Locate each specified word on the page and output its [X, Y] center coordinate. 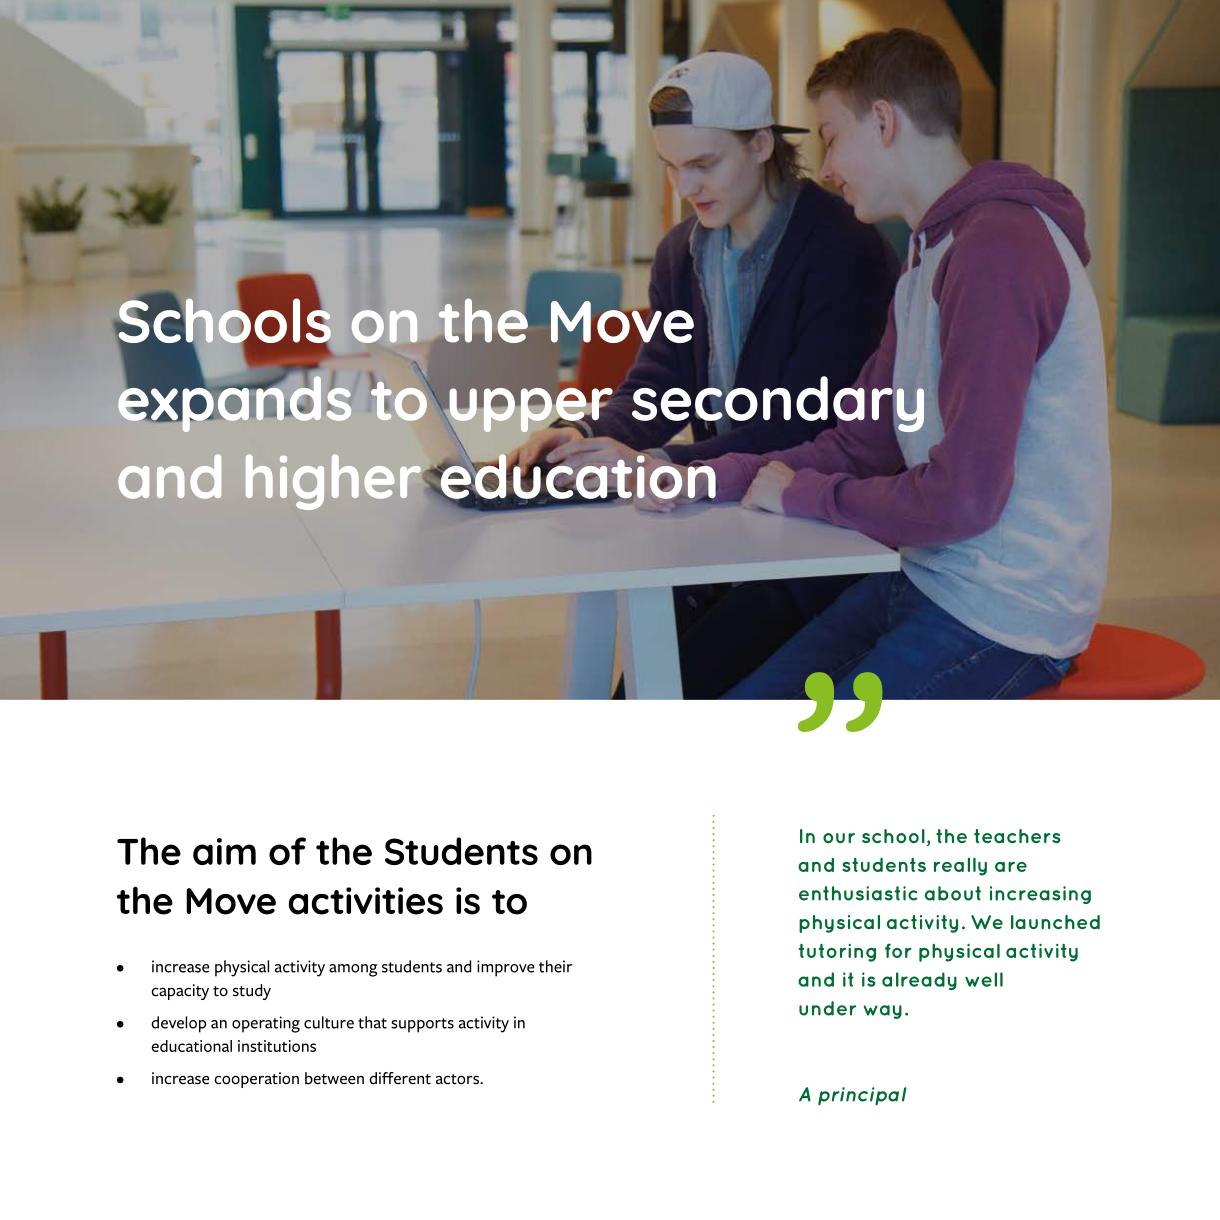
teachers [1017, 836]
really [960, 866]
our [839, 838]
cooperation [256, 1080]
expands [234, 403]
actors [458, 1079]
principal [862, 1096]
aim [224, 851]
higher [333, 482]
